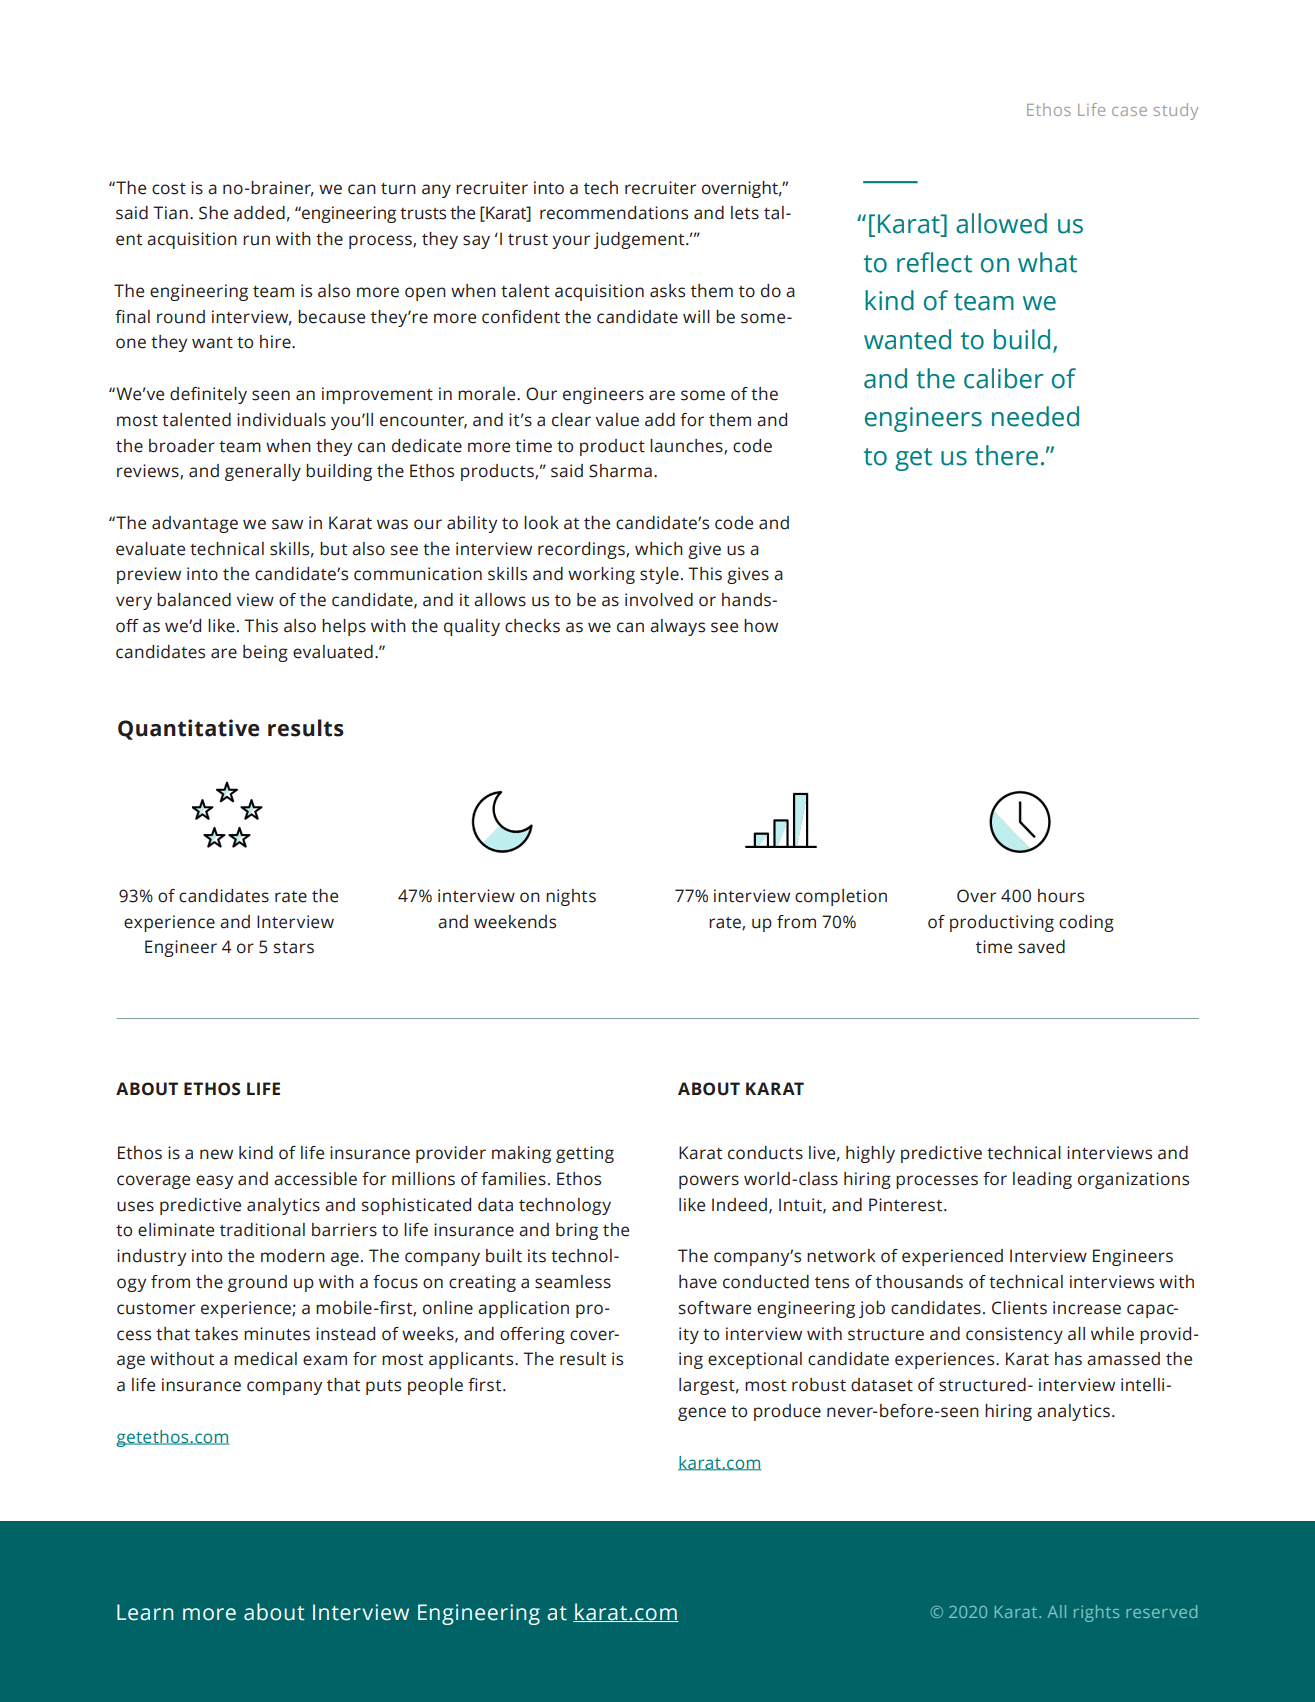 This document has height=1702, width=1315. What do you see at coordinates (259, 213) in the document?
I see `added` at bounding box center [259, 213].
